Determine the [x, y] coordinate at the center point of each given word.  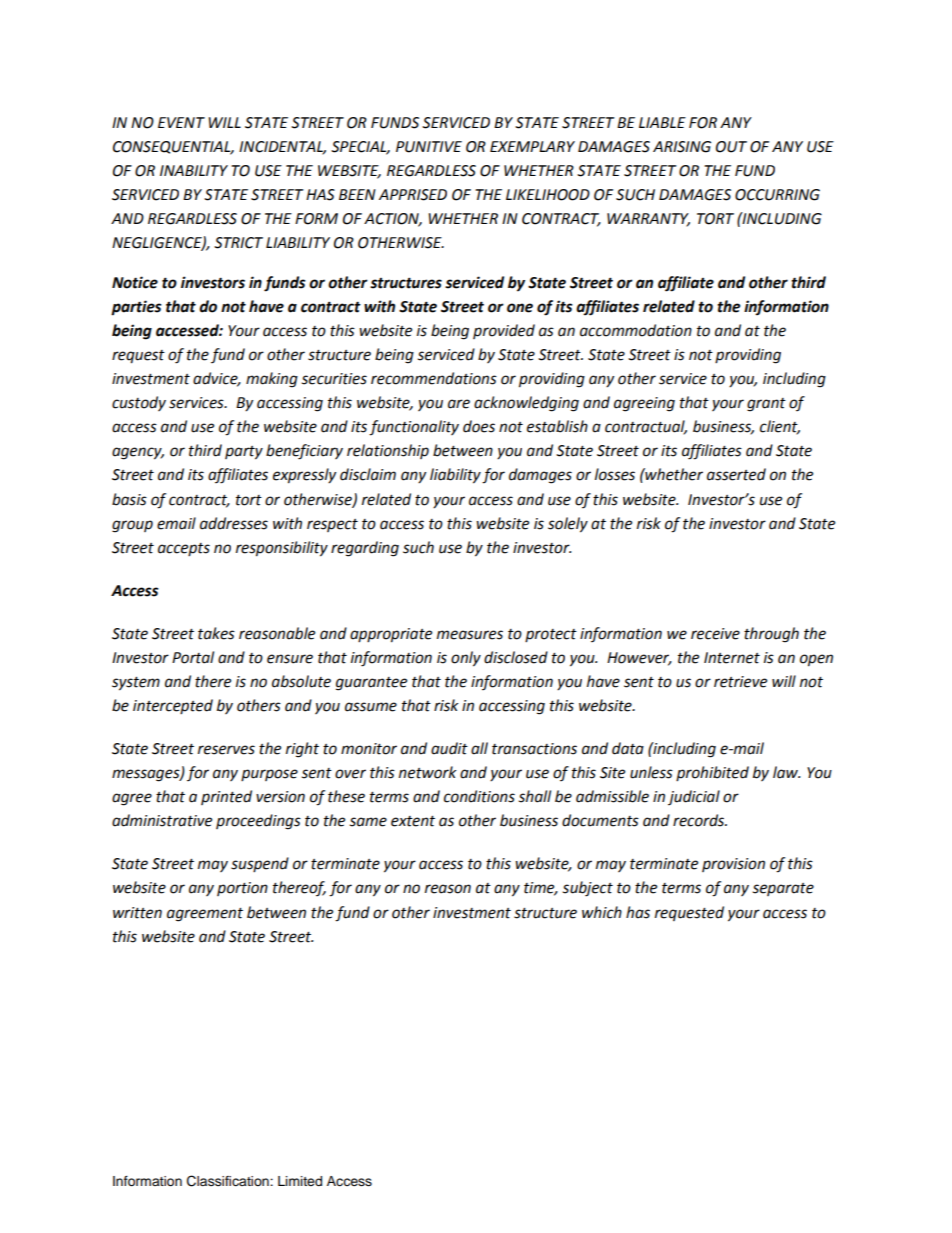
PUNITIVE [429, 147]
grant [766, 405]
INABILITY [194, 170]
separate [783, 889]
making [272, 380]
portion [242, 889]
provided [504, 331]
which [602, 912]
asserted [736, 474]
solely [568, 525]
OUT [731, 147]
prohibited [712, 773]
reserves [226, 750]
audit [449, 748]
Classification [229, 1181]
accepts [184, 549]
